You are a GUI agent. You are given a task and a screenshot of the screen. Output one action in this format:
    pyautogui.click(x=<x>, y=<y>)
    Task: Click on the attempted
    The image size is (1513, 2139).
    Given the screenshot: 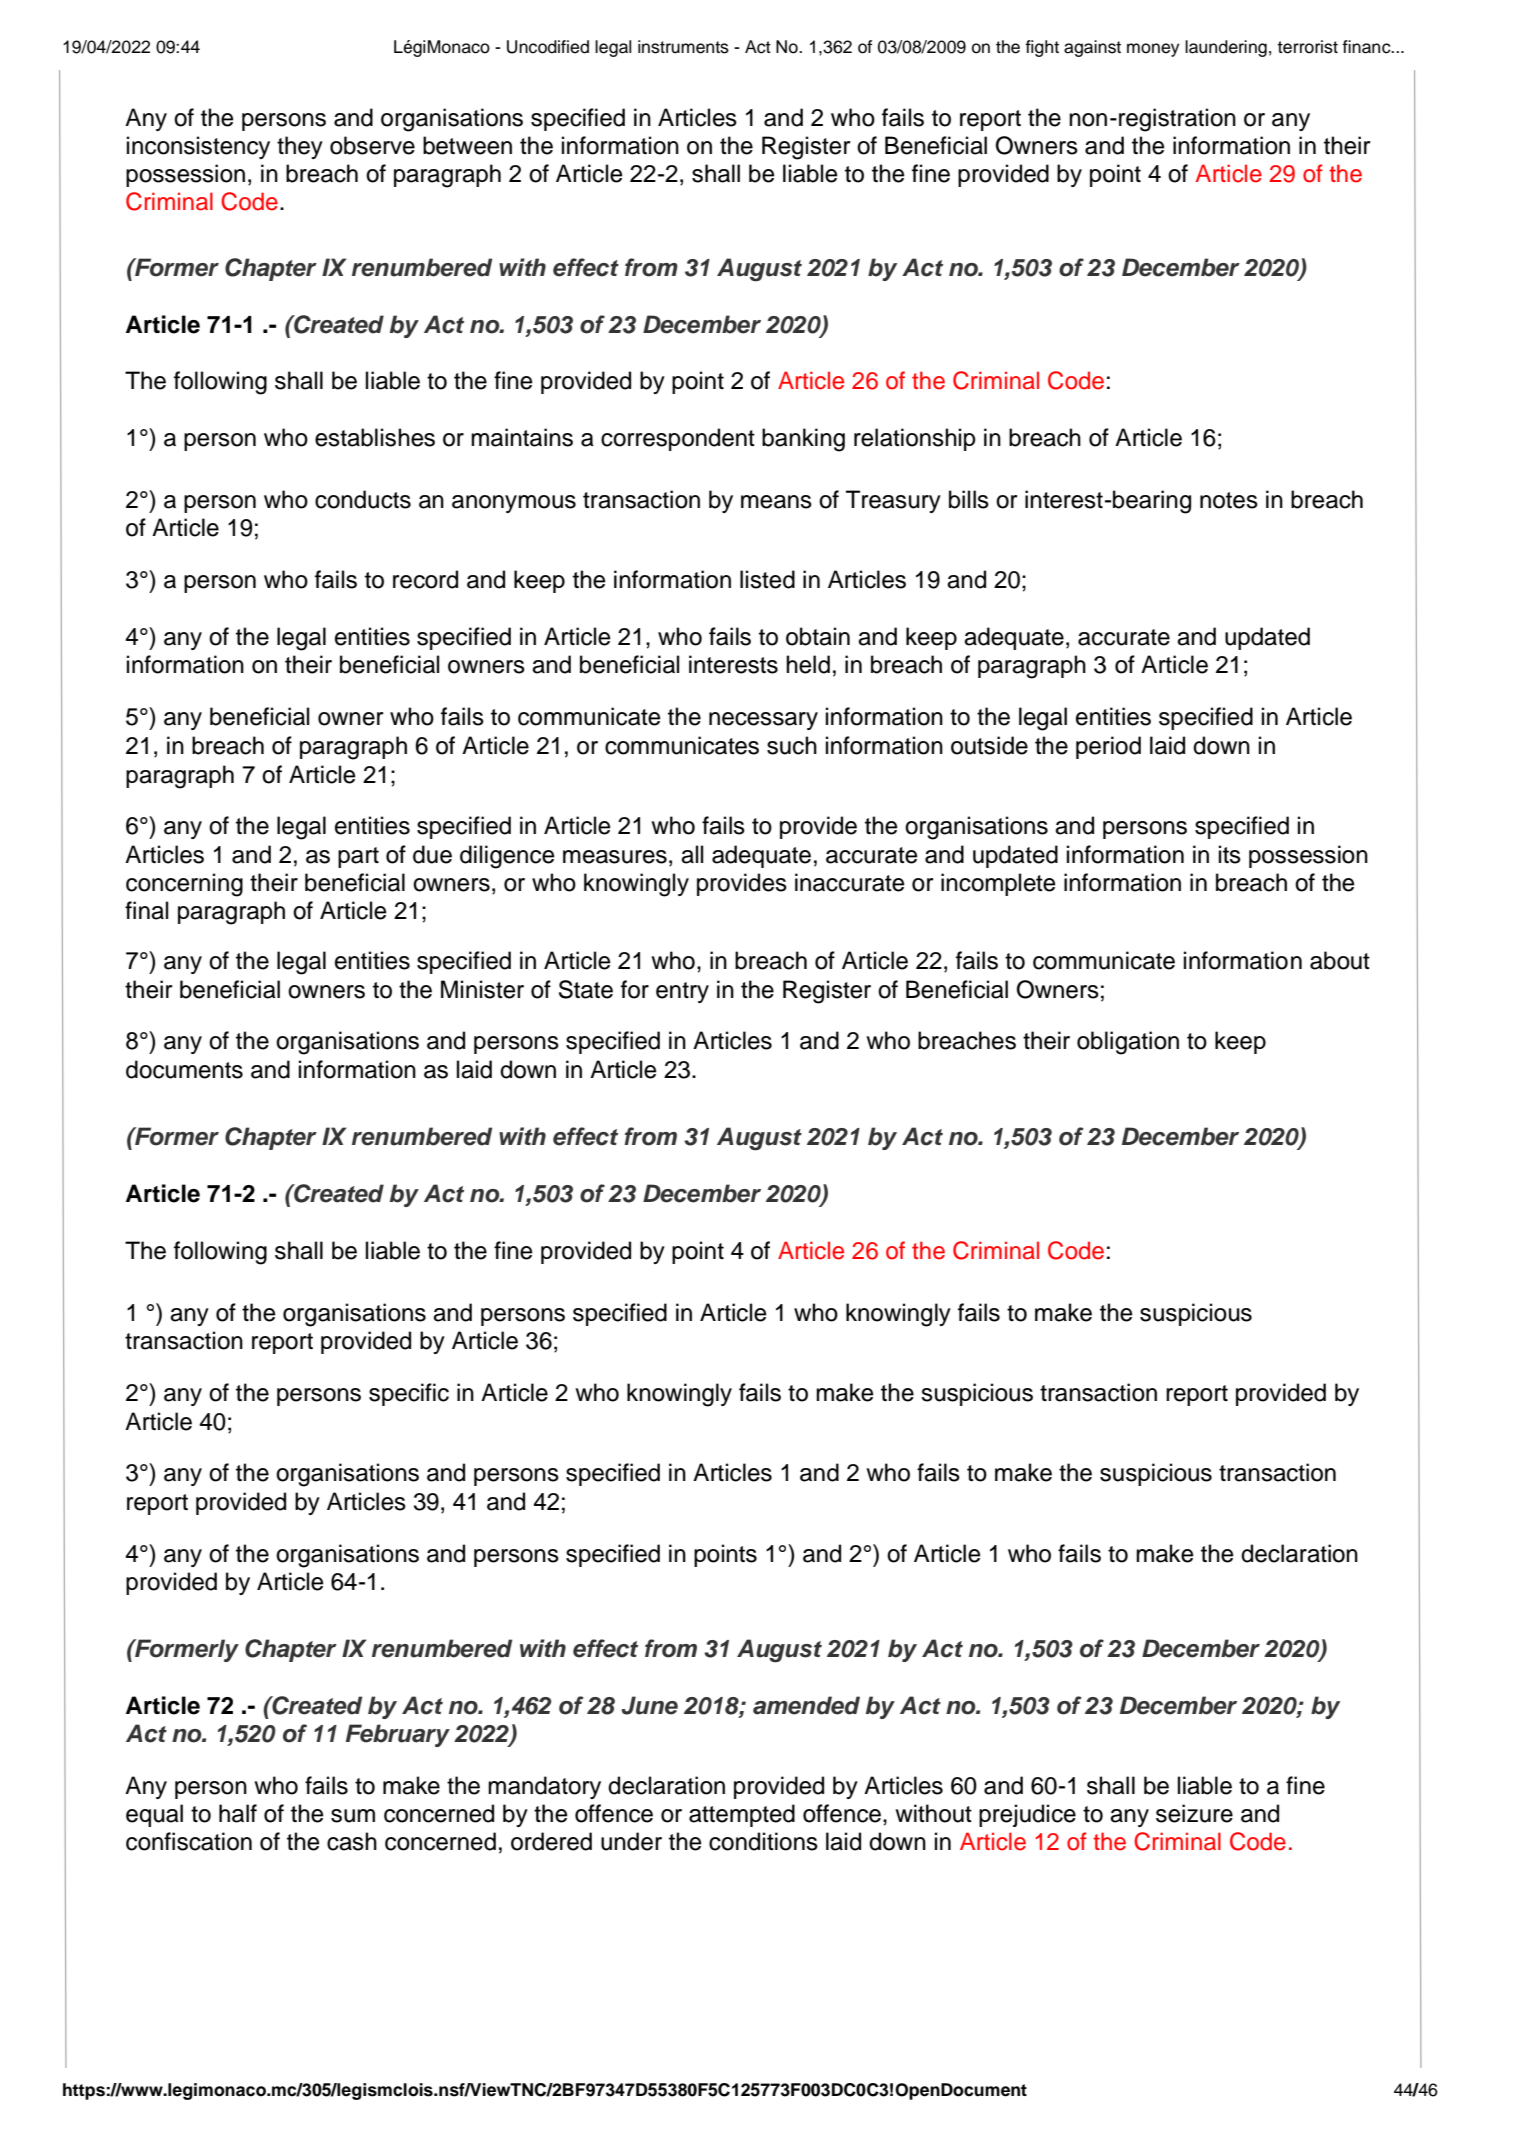 What is the action you would take?
    pyautogui.click(x=742, y=1815)
